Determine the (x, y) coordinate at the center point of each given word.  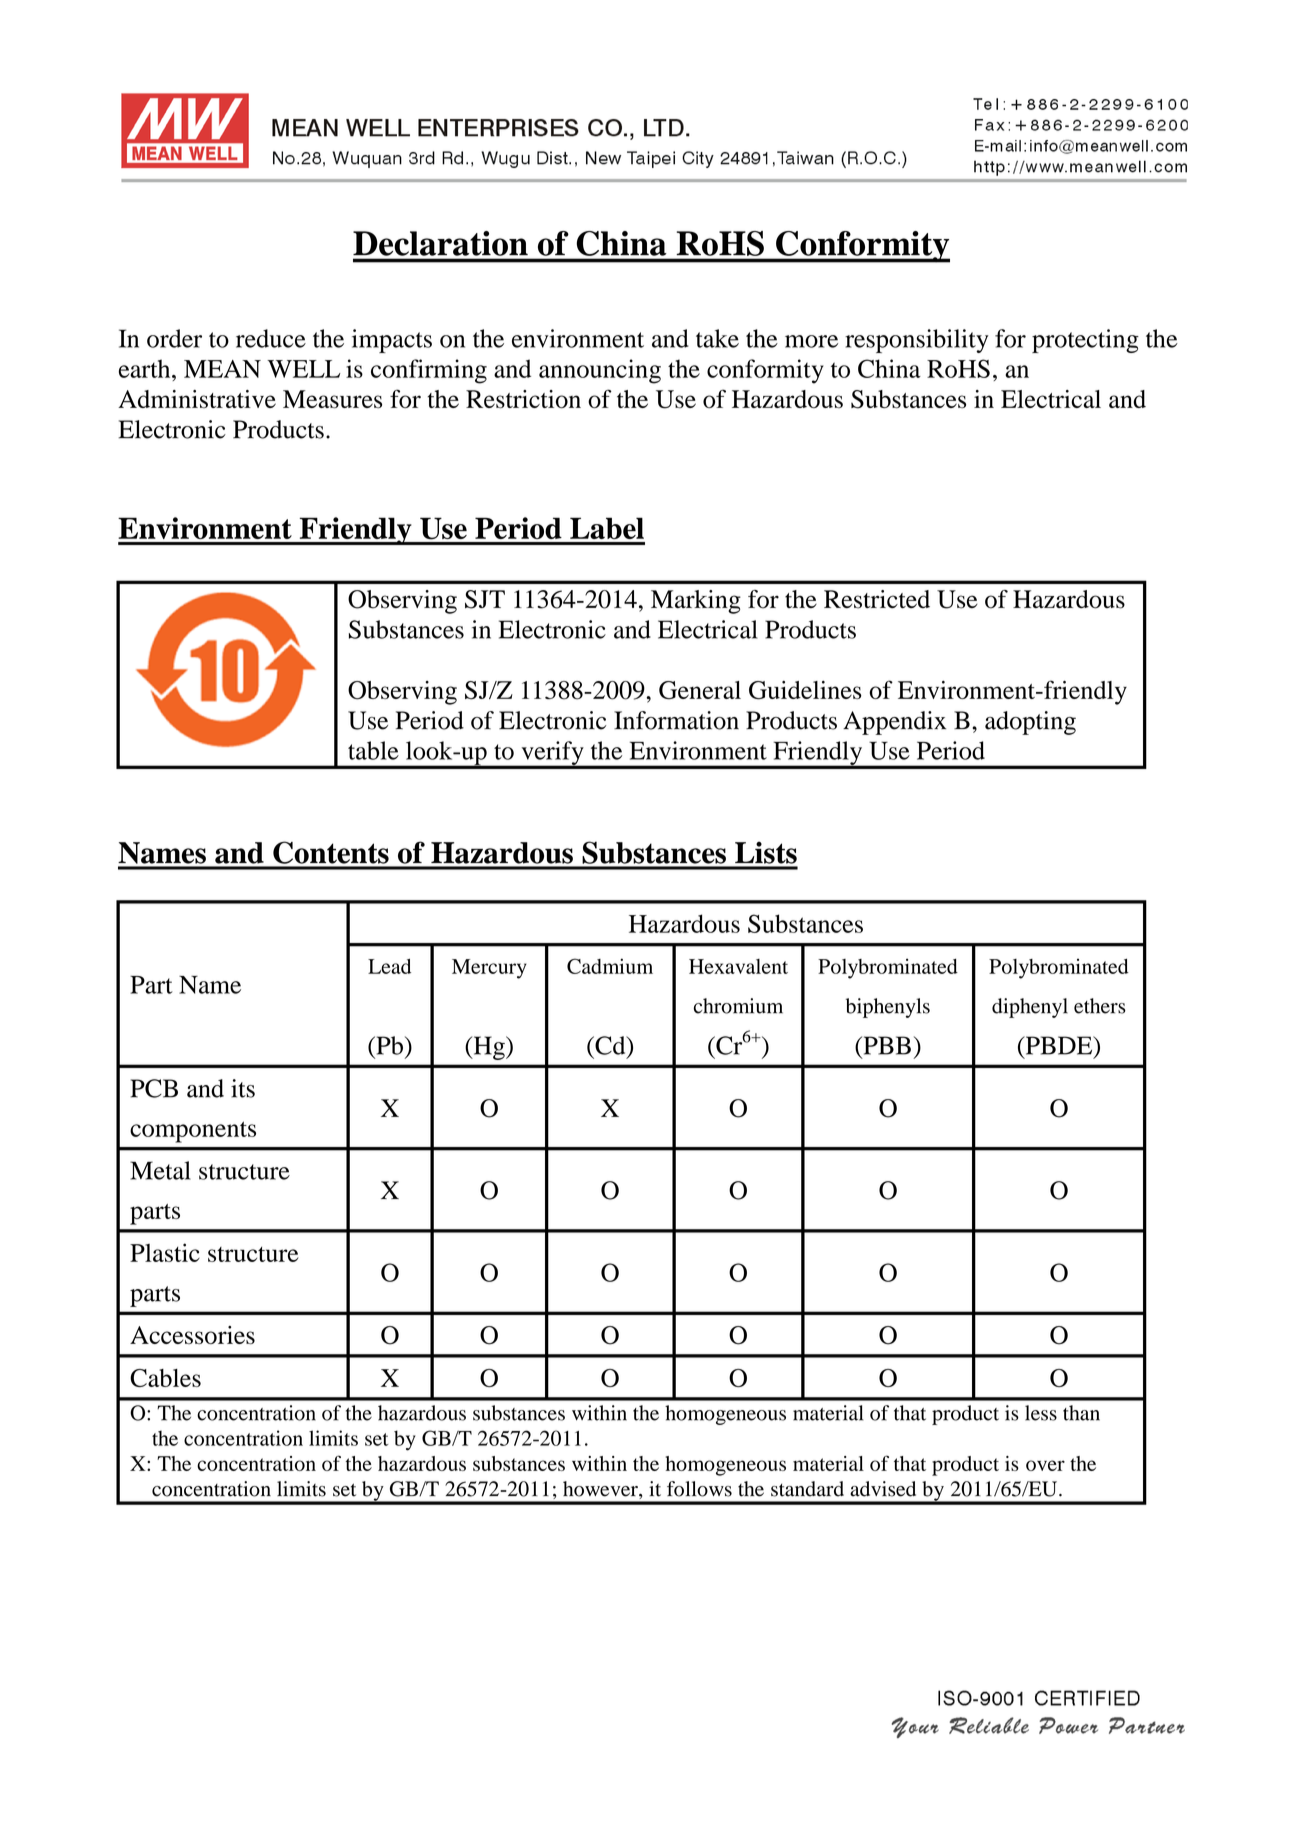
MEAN (222, 369)
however (601, 1490)
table (373, 750)
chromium (738, 1006)
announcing (600, 371)
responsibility (917, 341)
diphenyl (1030, 1008)
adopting (1030, 723)
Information (676, 720)
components (193, 1132)
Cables (165, 1378)
